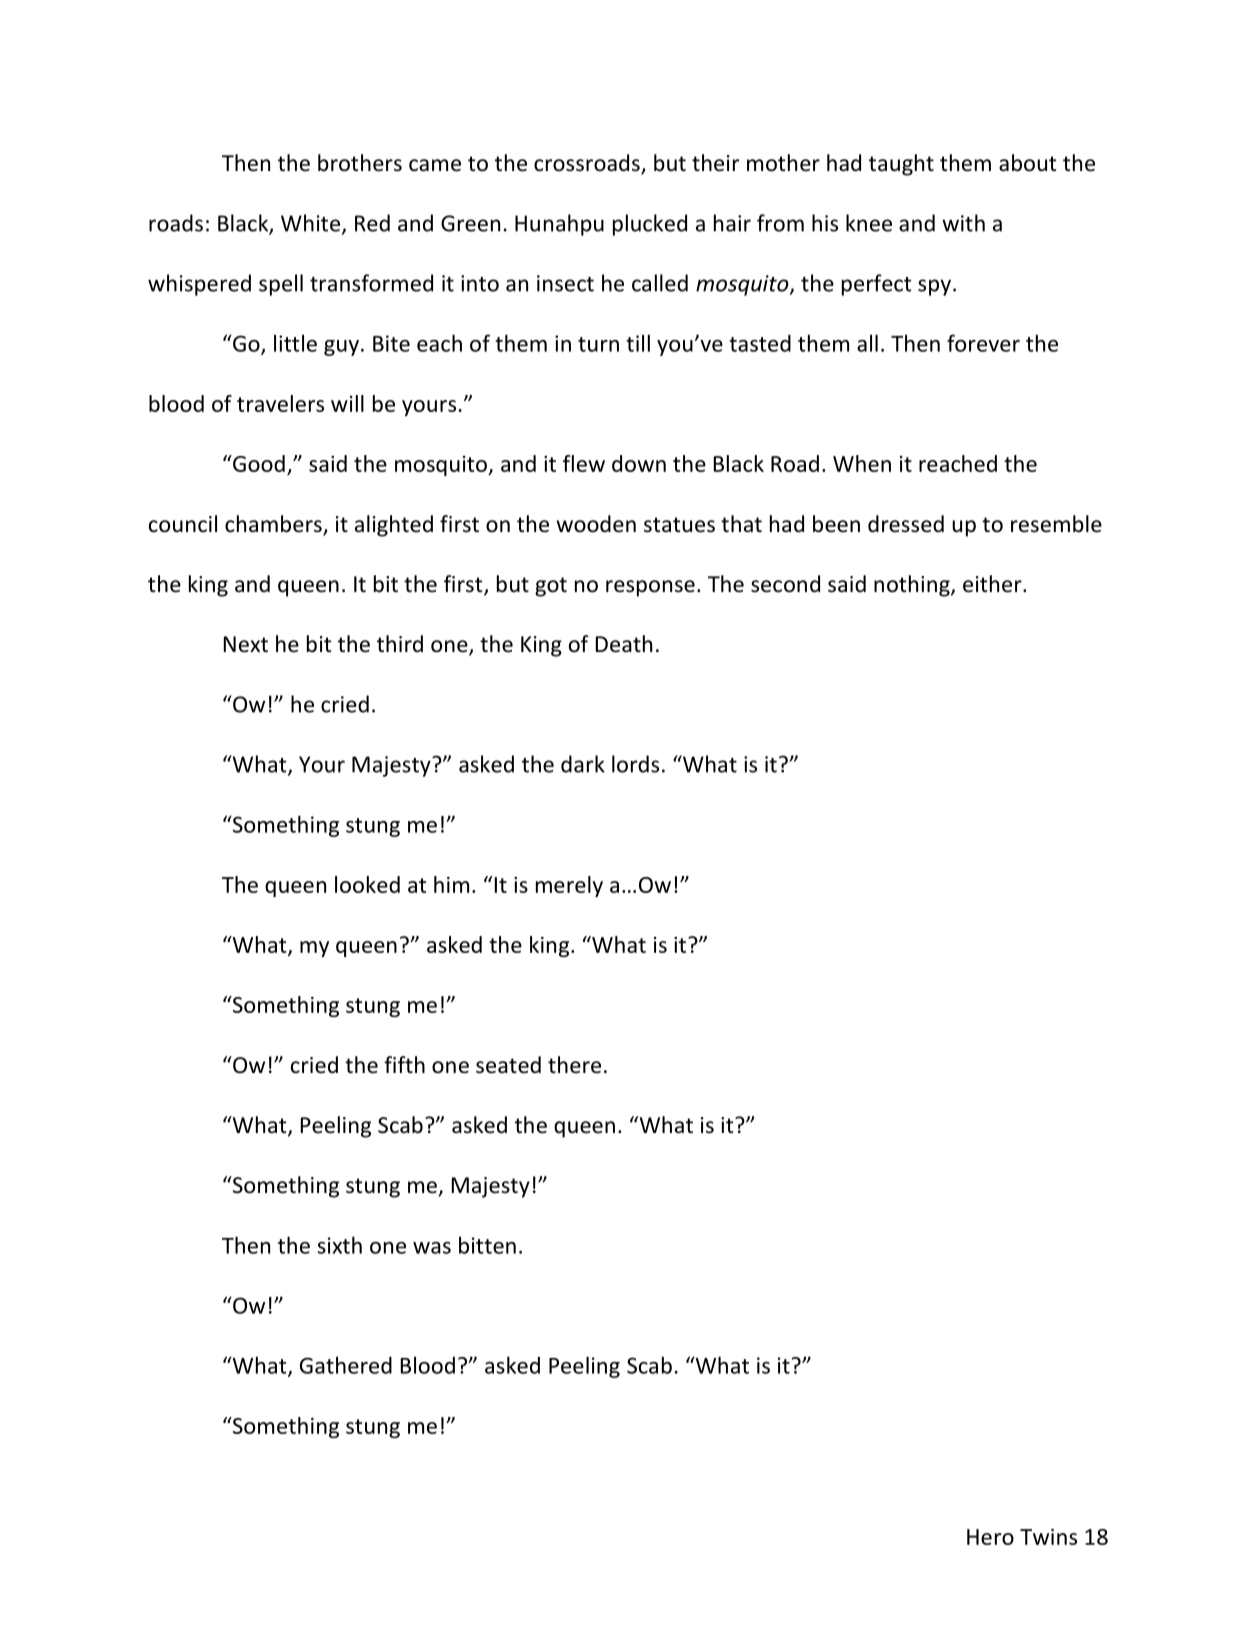 The height and width of the screenshot is (1625, 1256). I want to click on Hero, so click(990, 1537).
